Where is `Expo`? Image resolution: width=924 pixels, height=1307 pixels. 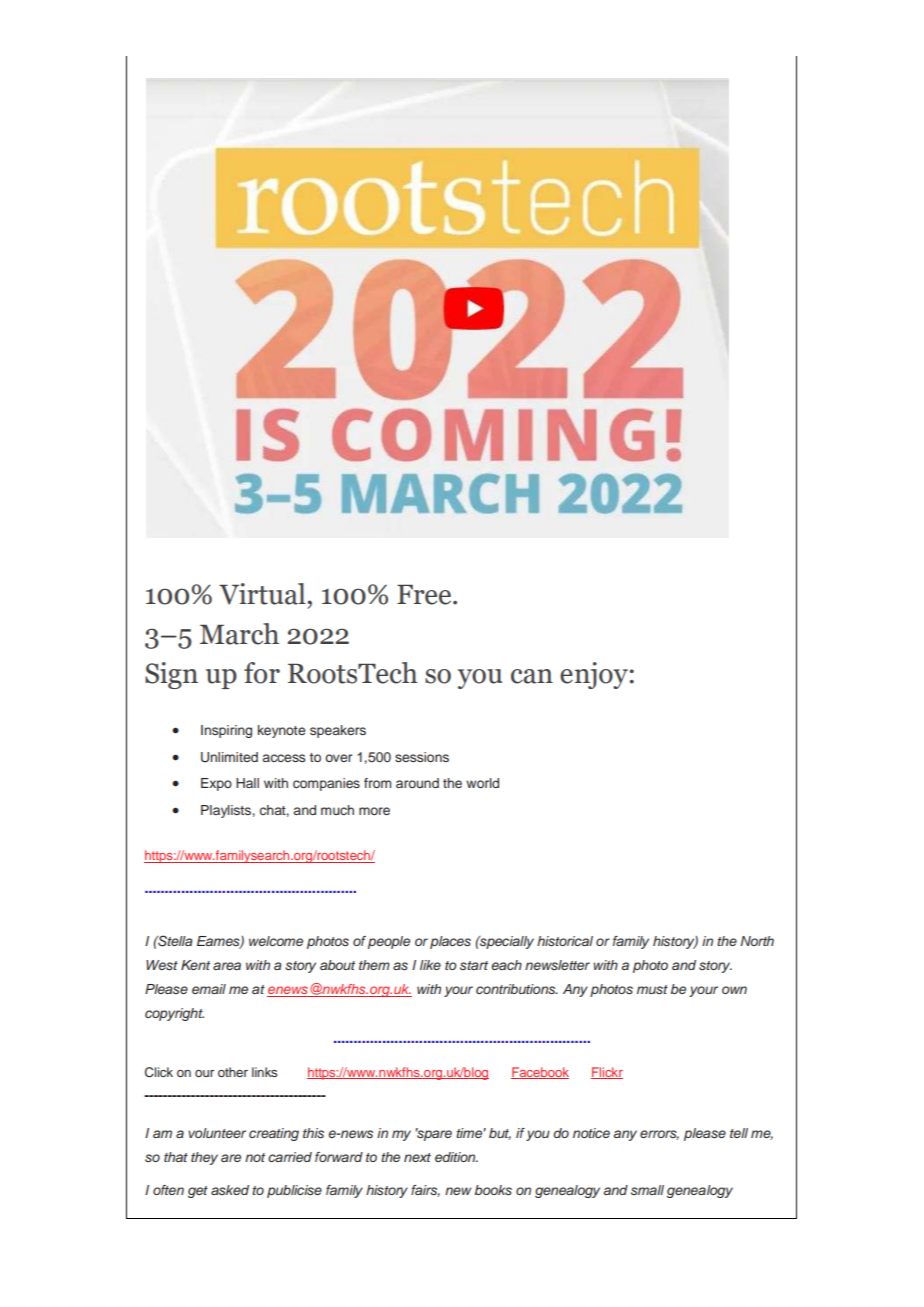 Expo is located at coordinates (216, 784).
